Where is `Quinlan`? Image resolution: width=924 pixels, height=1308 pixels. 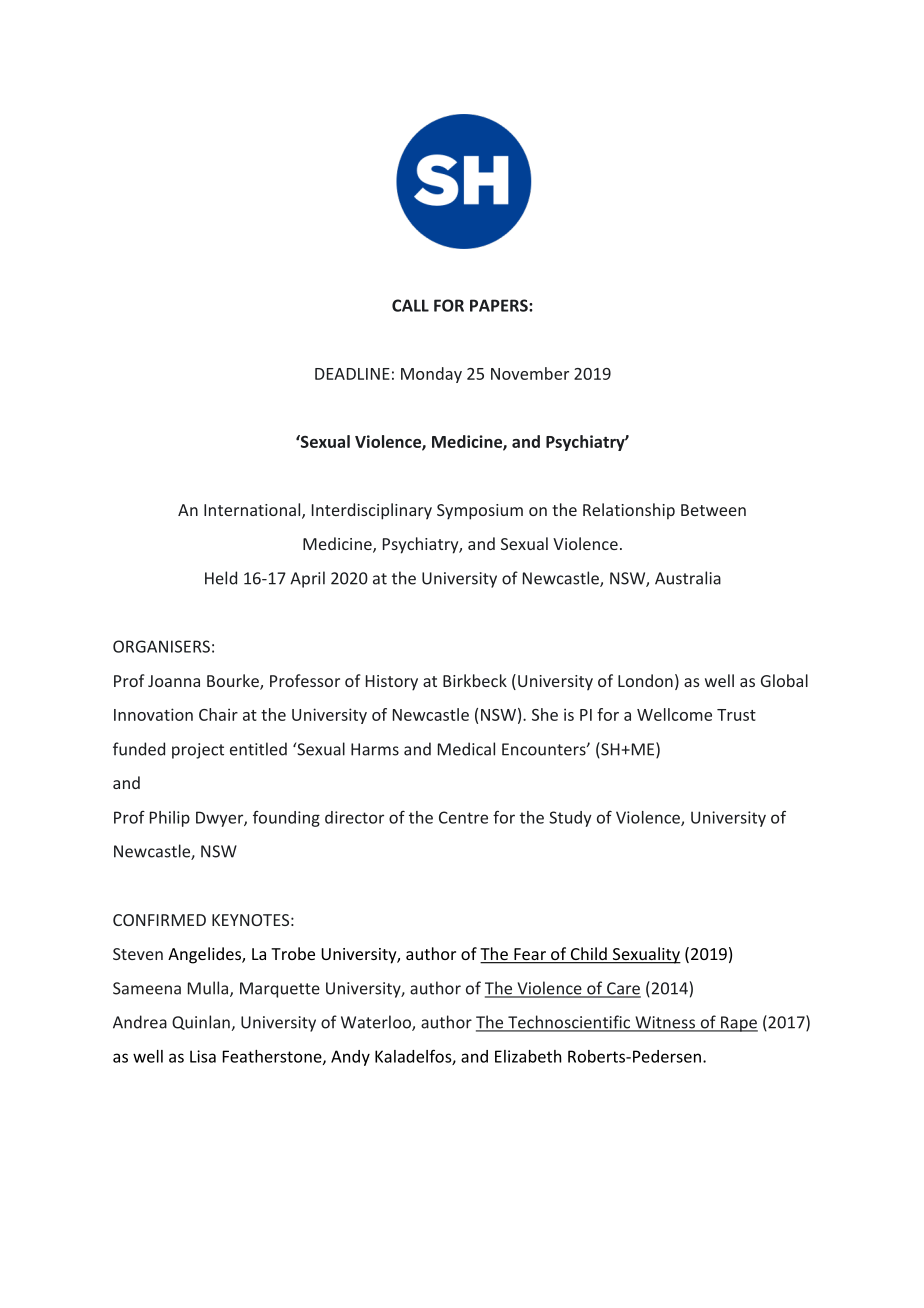
Quinlan is located at coordinates (201, 1022).
